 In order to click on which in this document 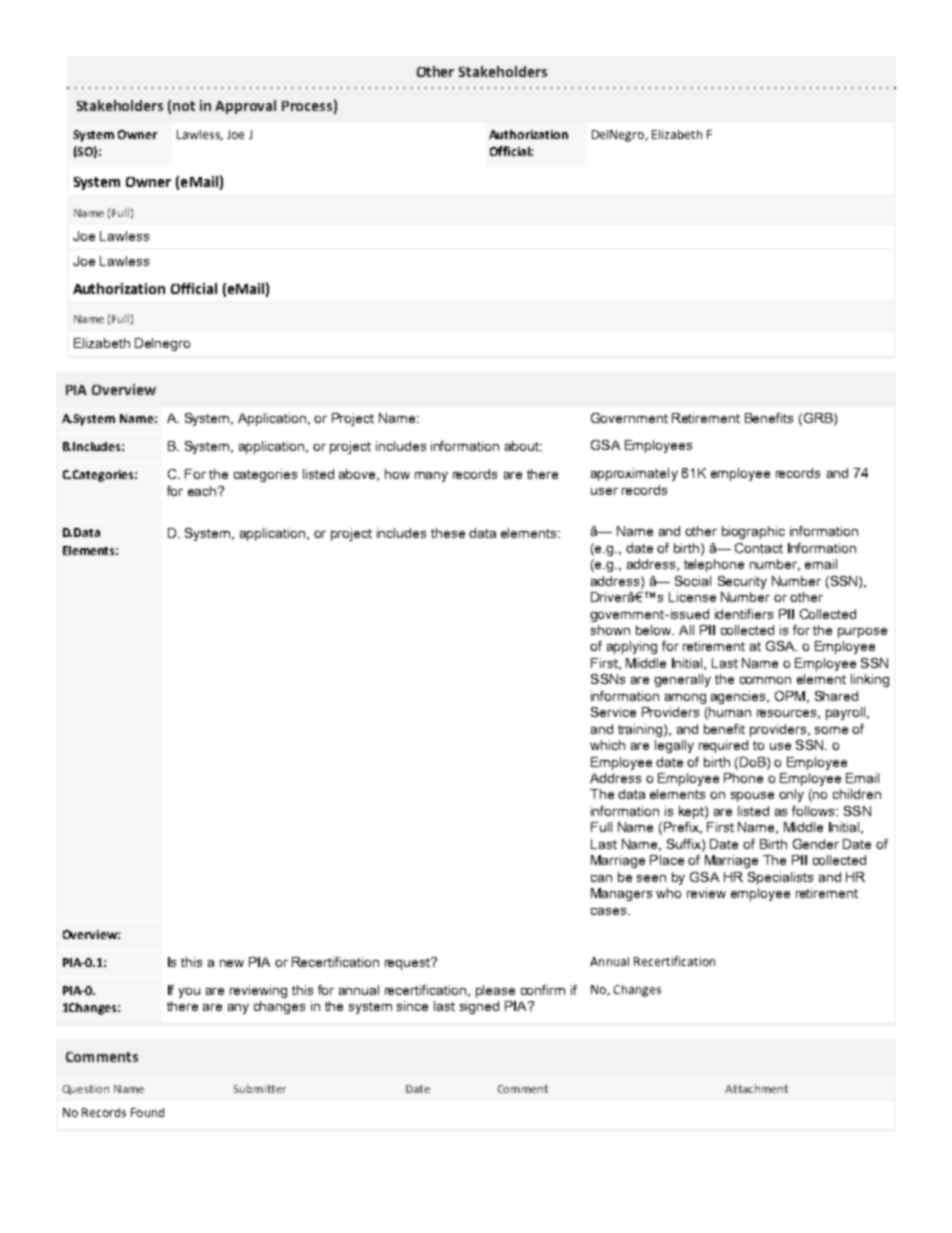, I will do `click(607, 745)`.
